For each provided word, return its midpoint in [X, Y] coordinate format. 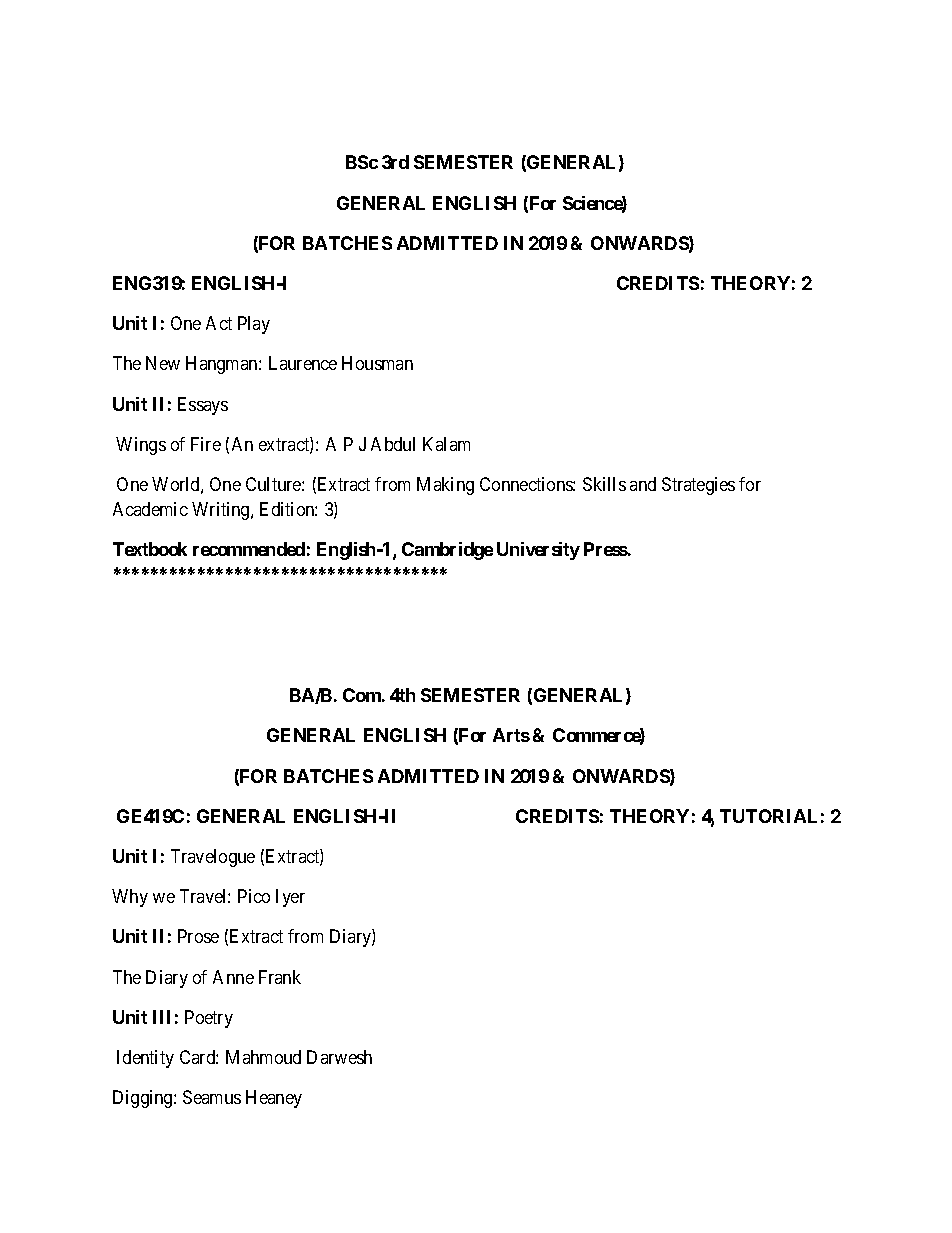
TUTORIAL [768, 816]
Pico [254, 896]
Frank [280, 977]
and [643, 484]
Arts [511, 735]
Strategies [698, 486]
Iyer [290, 898]
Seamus [212, 1097]
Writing [222, 511]
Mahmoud [263, 1057]
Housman [377, 363]
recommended [249, 549]
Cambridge [447, 551]
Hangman [223, 365]
